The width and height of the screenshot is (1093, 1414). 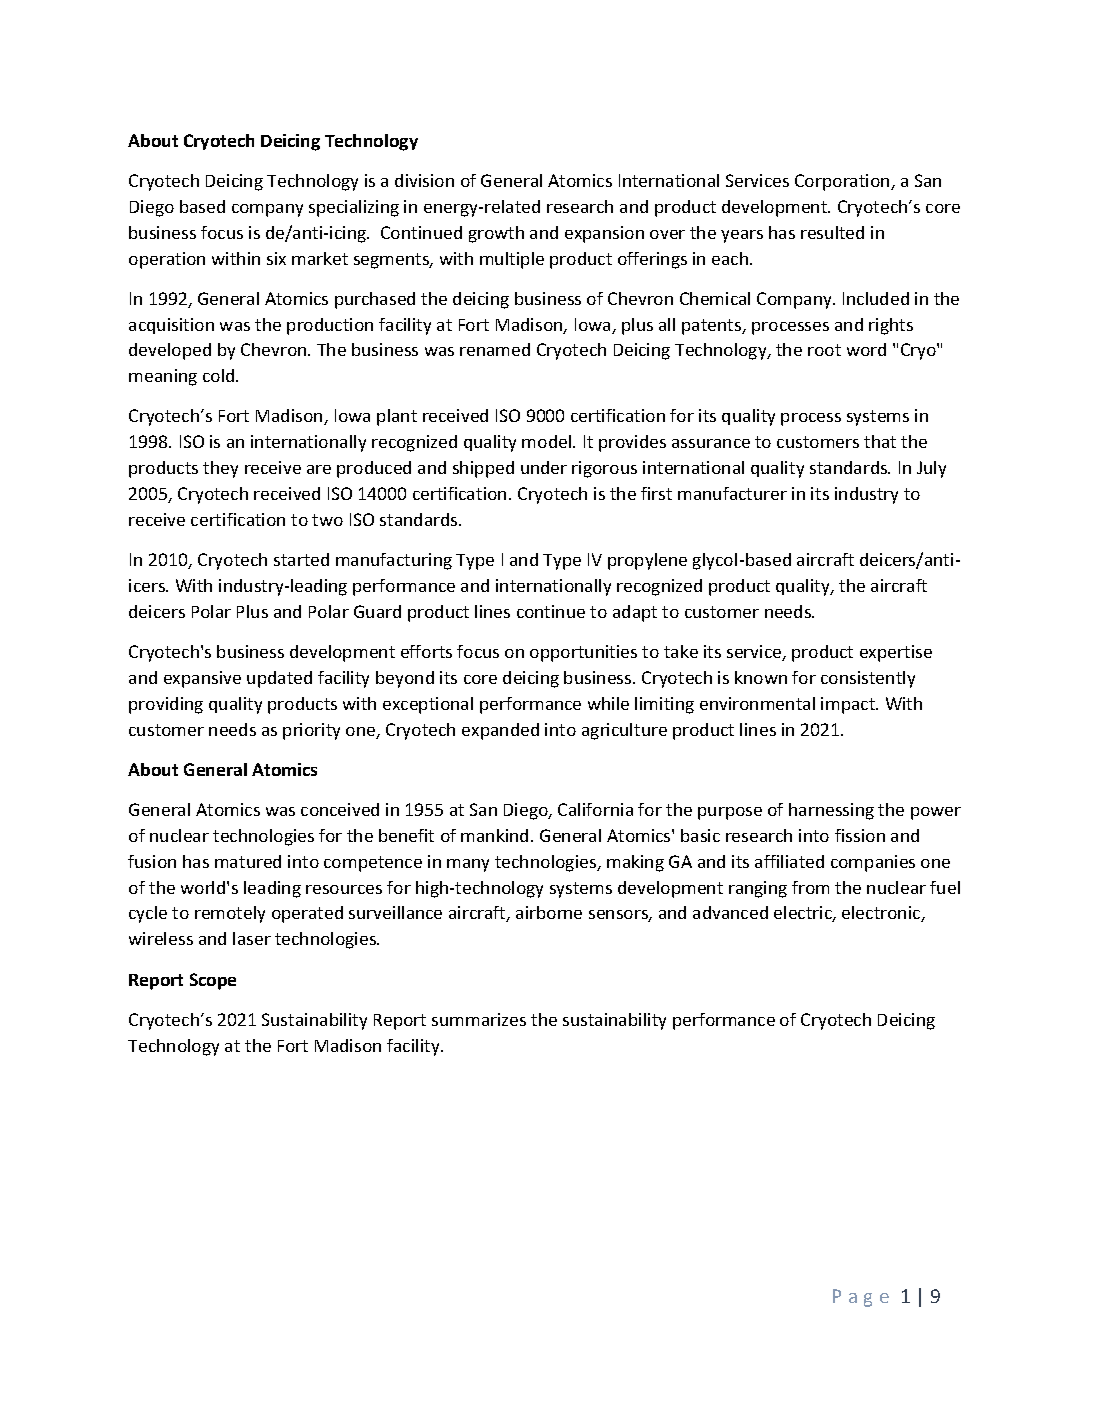 I want to click on cold, so click(x=220, y=375).
